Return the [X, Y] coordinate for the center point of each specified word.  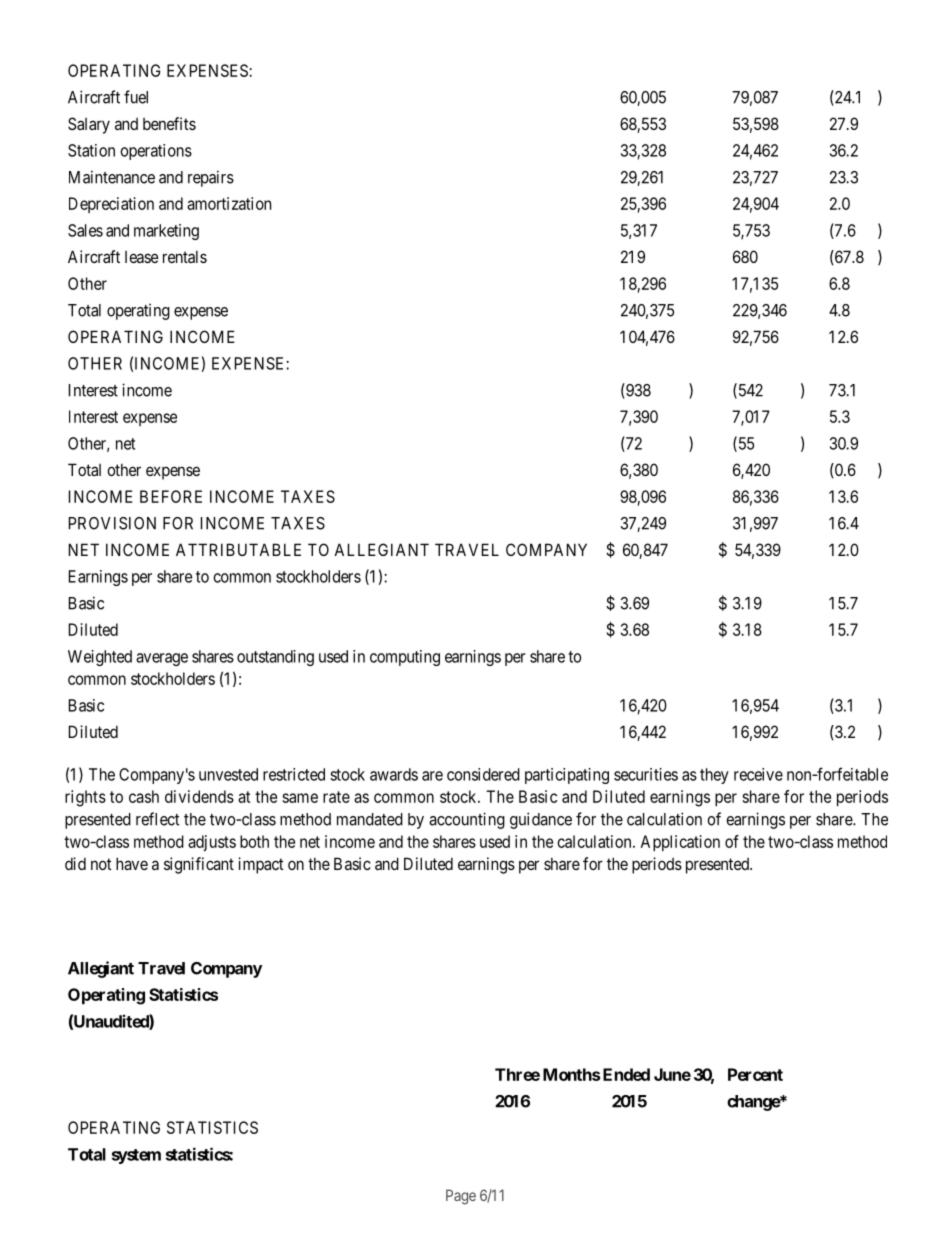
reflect [157, 819]
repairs [211, 178]
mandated [370, 819]
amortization [229, 203]
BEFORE [171, 496]
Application [680, 843]
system [136, 1156]
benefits [169, 123]
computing [405, 658]
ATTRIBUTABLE [238, 549]
